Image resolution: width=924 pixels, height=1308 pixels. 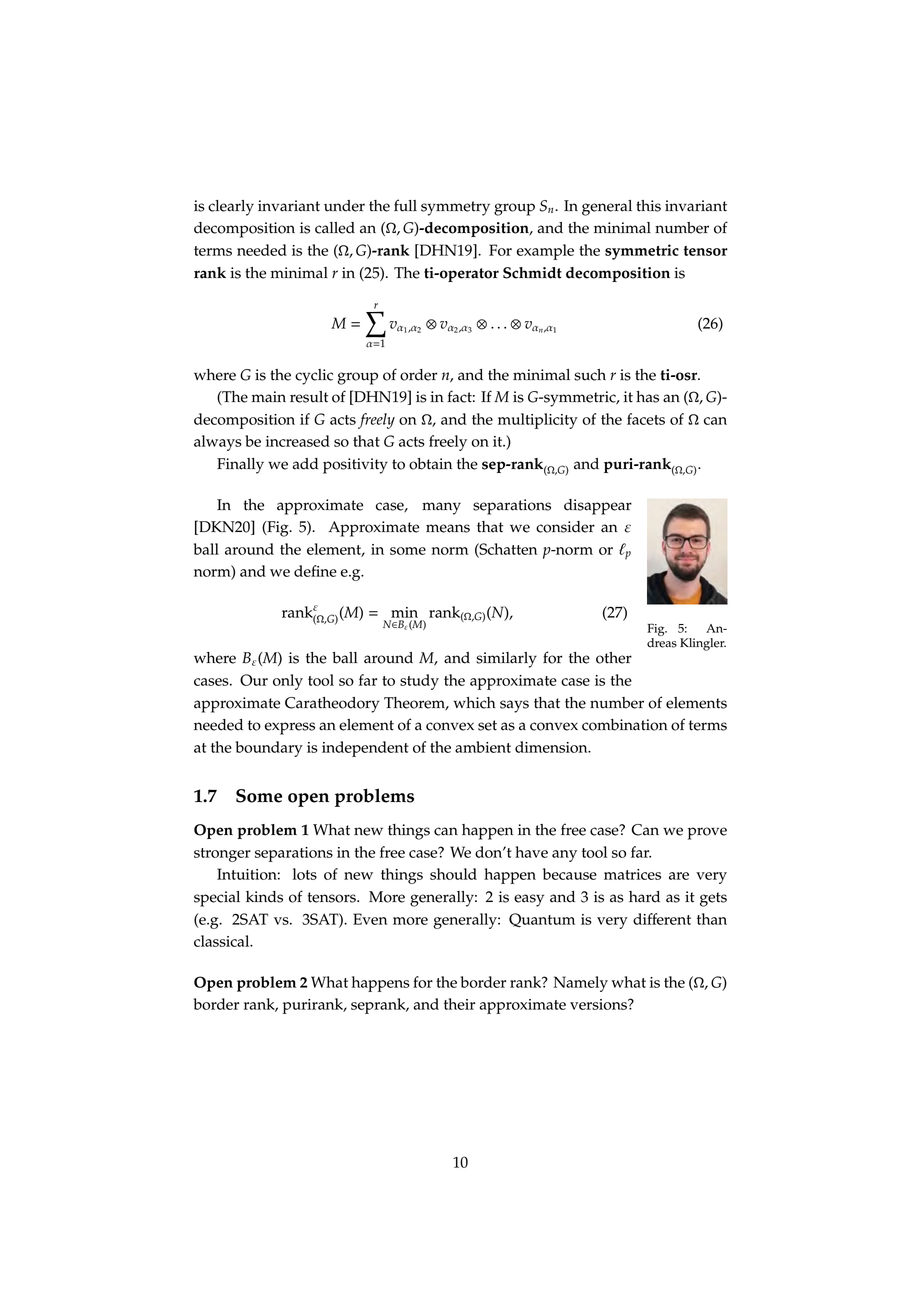 What do you see at coordinates (625, 725) in the screenshot?
I see `combination` at bounding box center [625, 725].
